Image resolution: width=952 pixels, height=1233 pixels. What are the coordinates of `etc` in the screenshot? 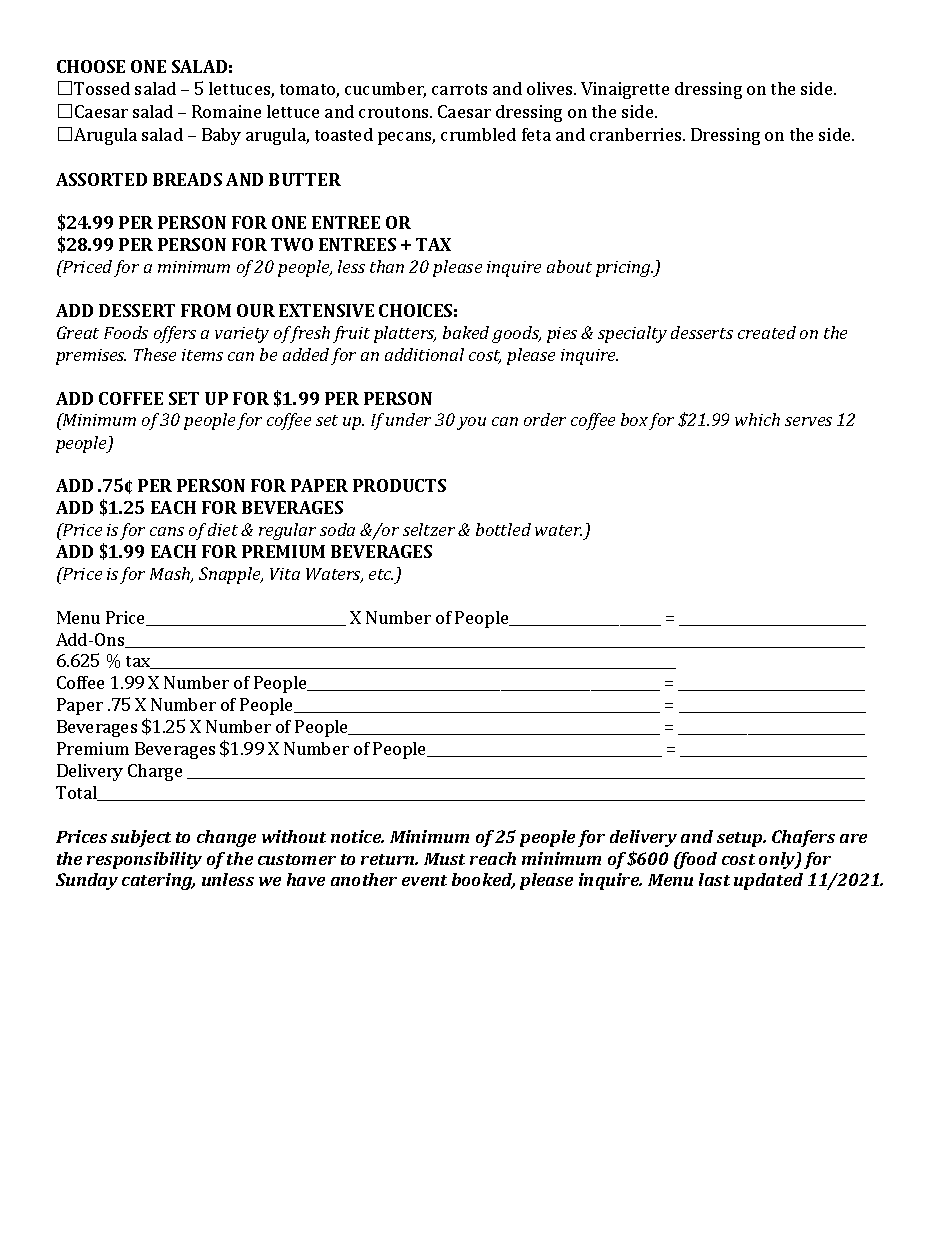 It's located at (381, 574).
